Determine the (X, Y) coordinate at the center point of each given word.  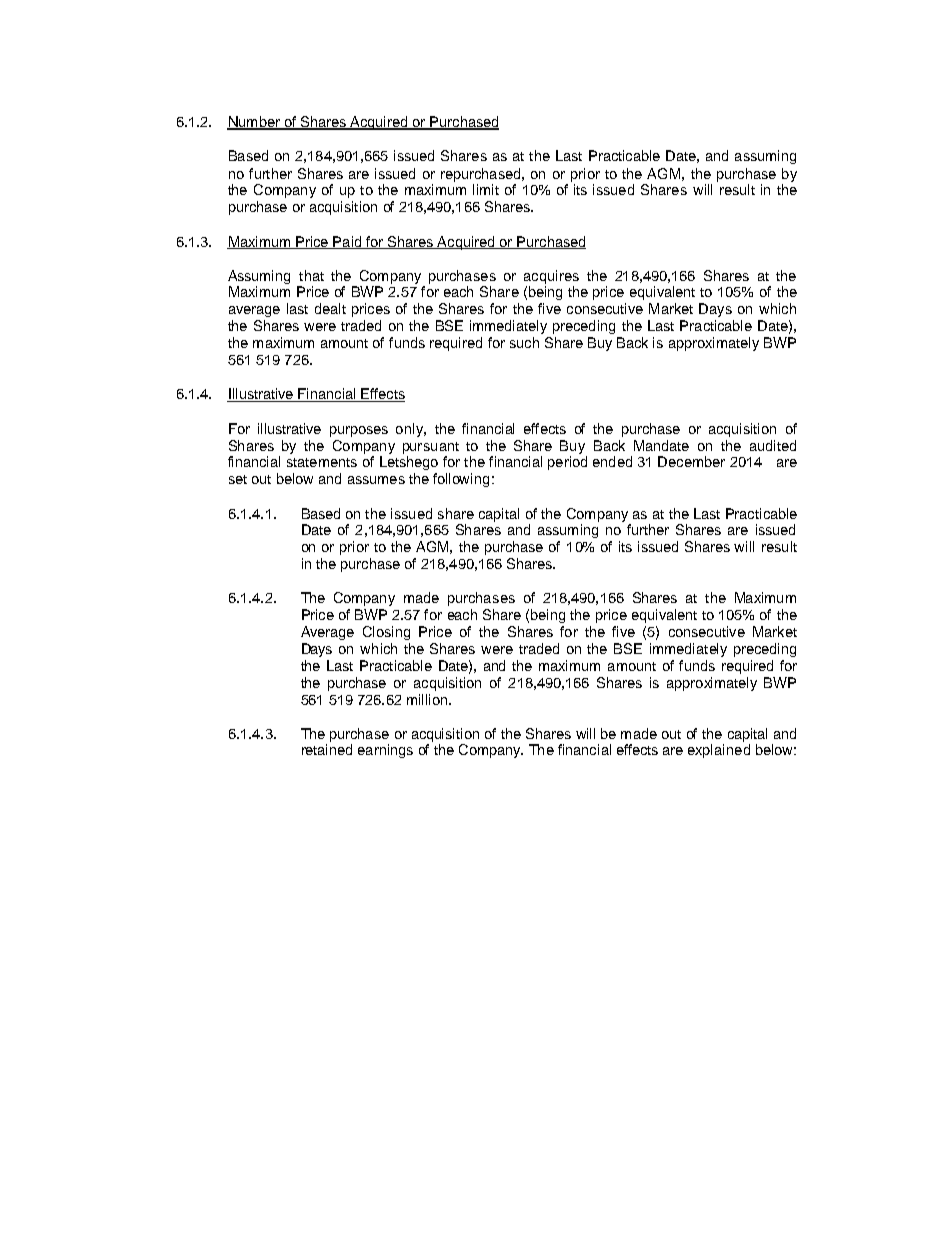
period (567, 463)
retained (327, 749)
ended (612, 461)
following (461, 480)
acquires (551, 277)
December (691, 461)
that (311, 275)
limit (486, 189)
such (524, 342)
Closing (386, 633)
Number (254, 123)
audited (773, 445)
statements (322, 462)
